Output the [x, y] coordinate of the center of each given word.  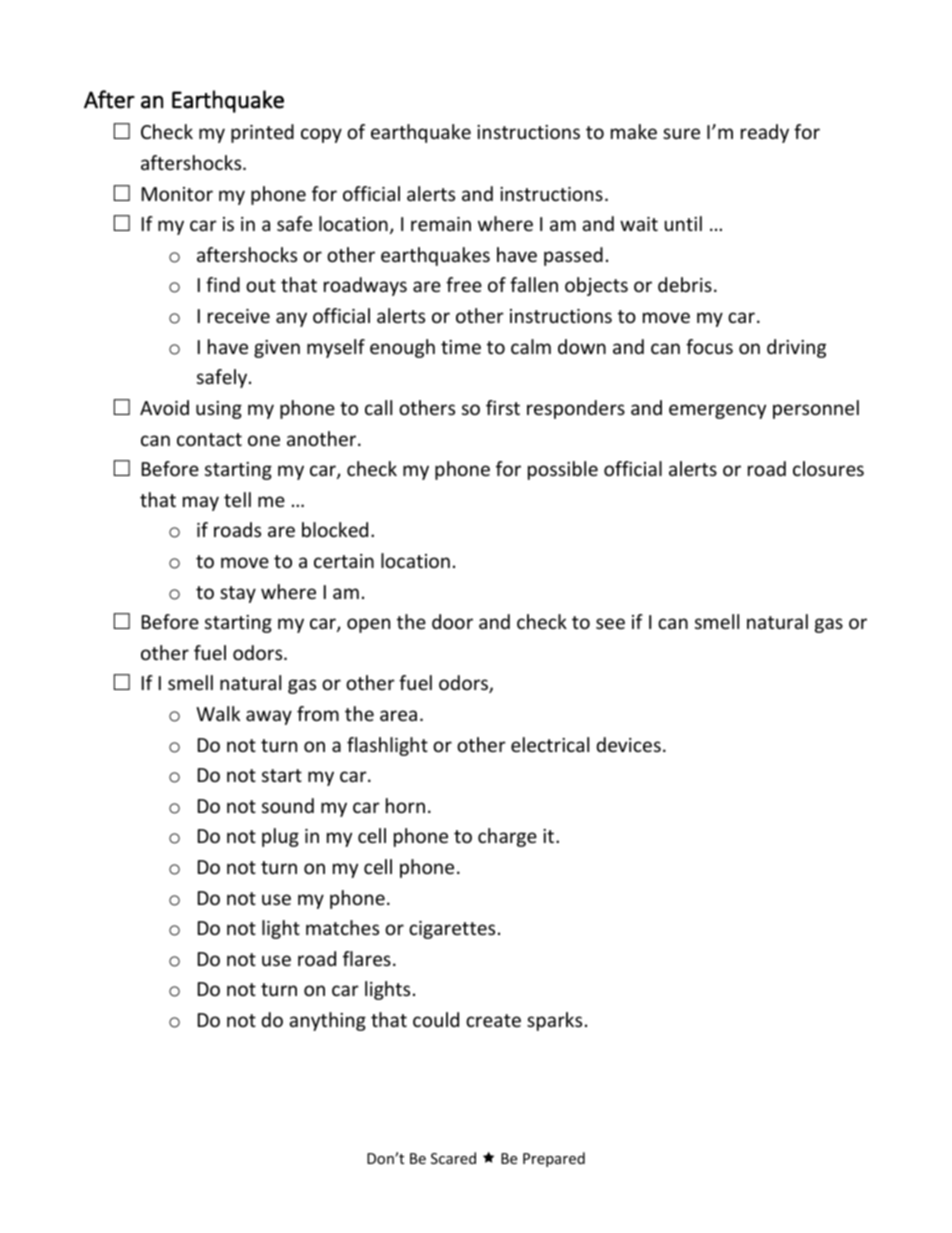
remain [441, 224]
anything [327, 1021]
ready [765, 133]
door [452, 621]
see [610, 623]
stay [238, 594]
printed [262, 133]
